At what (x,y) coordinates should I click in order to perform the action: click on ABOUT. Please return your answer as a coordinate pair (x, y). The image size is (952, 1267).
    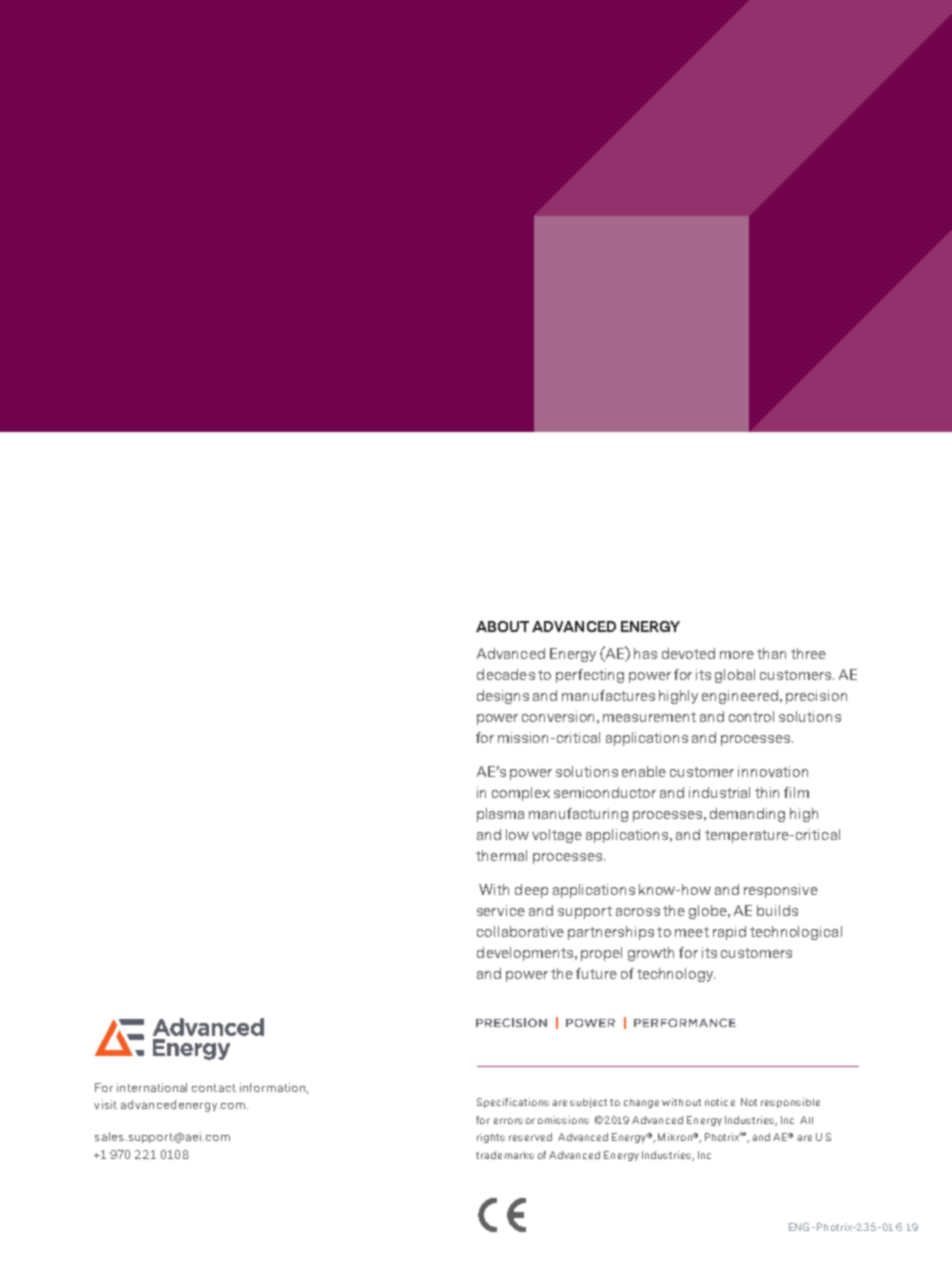
    Looking at the image, I should click on (502, 626).
